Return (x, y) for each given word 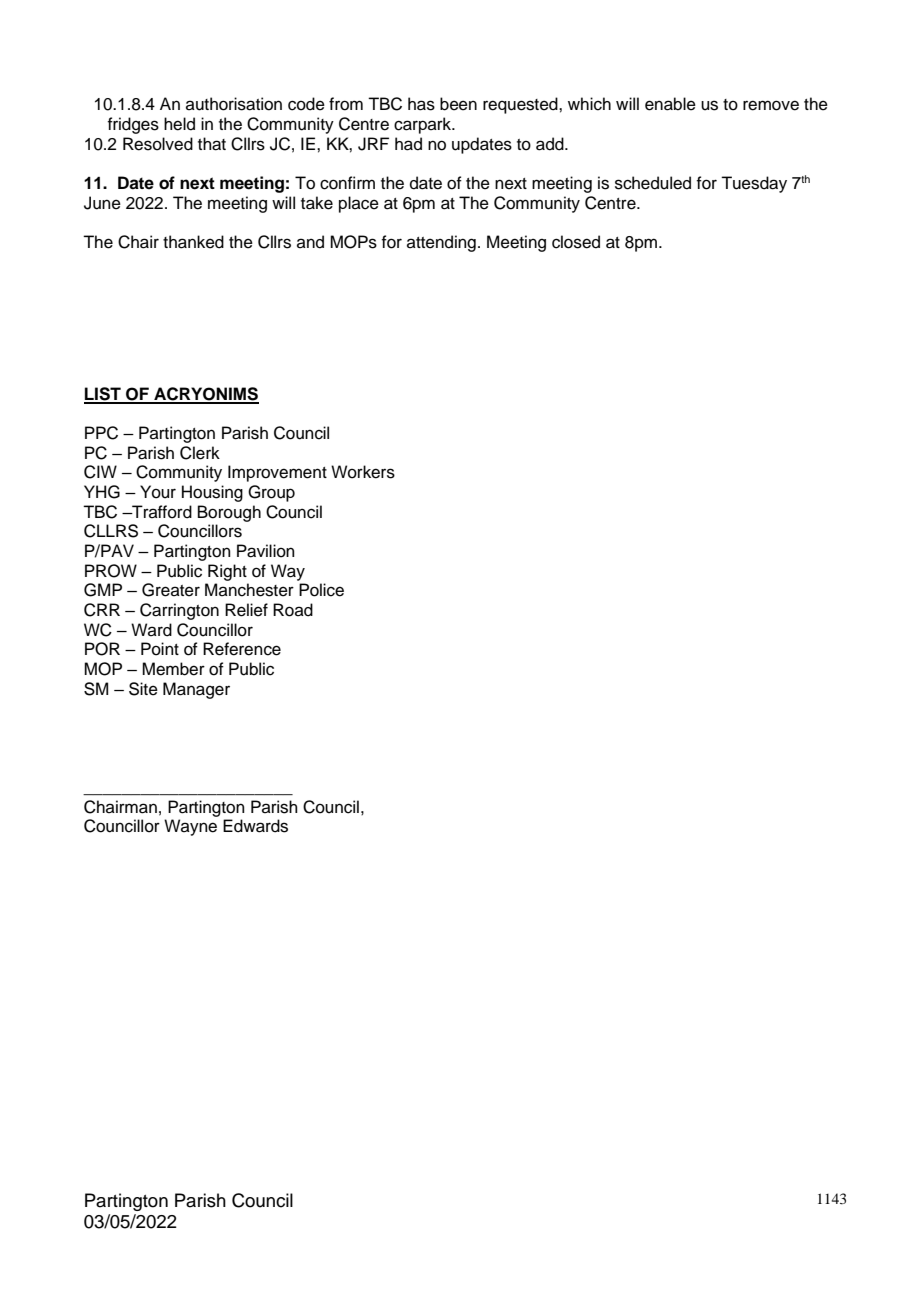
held (179, 124)
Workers (363, 472)
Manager (196, 690)
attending (441, 243)
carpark (424, 125)
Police (321, 590)
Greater (171, 590)
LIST (103, 395)
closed (576, 242)
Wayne (190, 827)
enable (670, 104)
